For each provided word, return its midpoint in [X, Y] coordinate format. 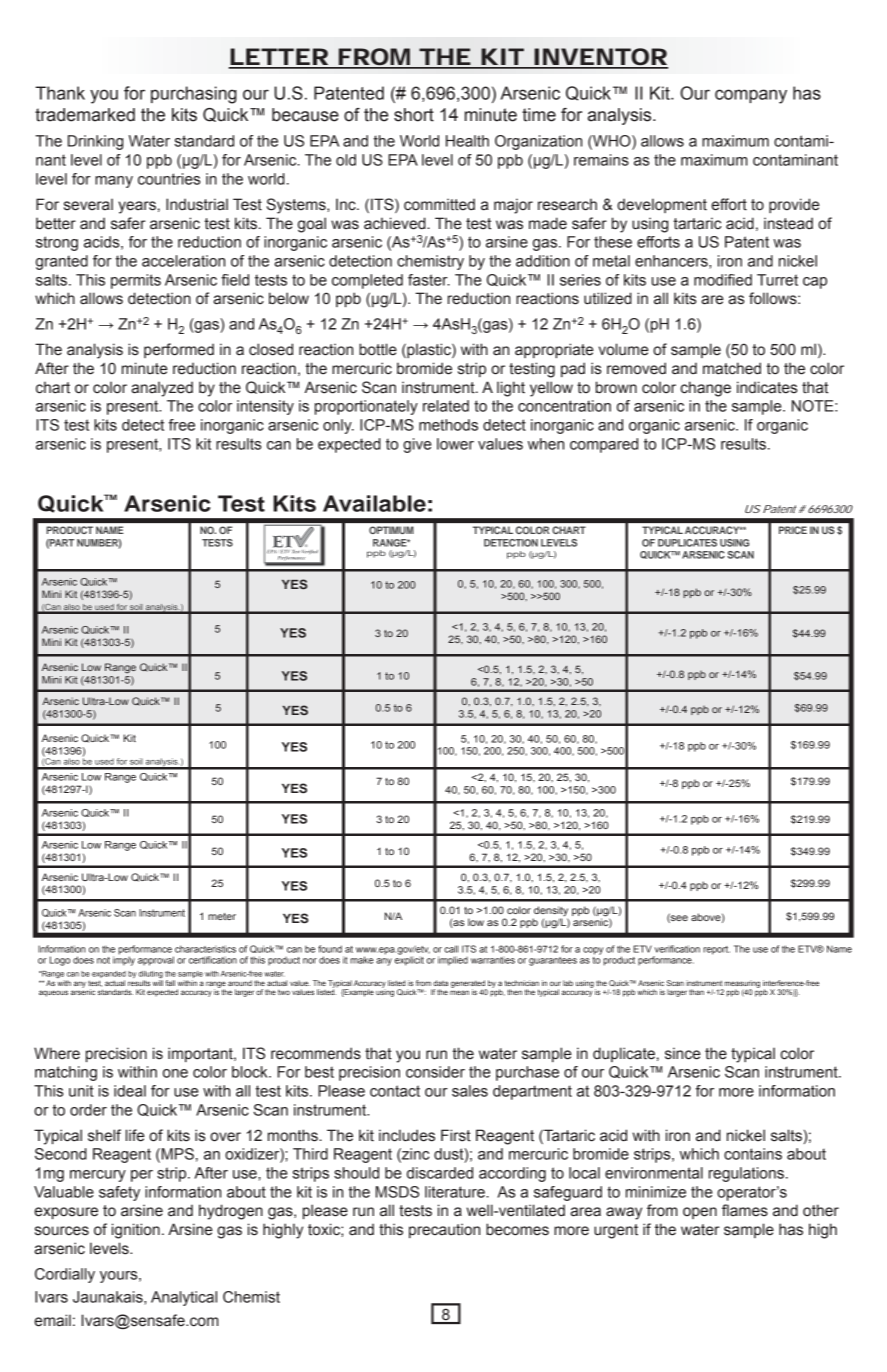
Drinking [95, 142]
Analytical [184, 1298]
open [700, 1213]
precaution [444, 1230]
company [751, 96]
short [414, 115]
